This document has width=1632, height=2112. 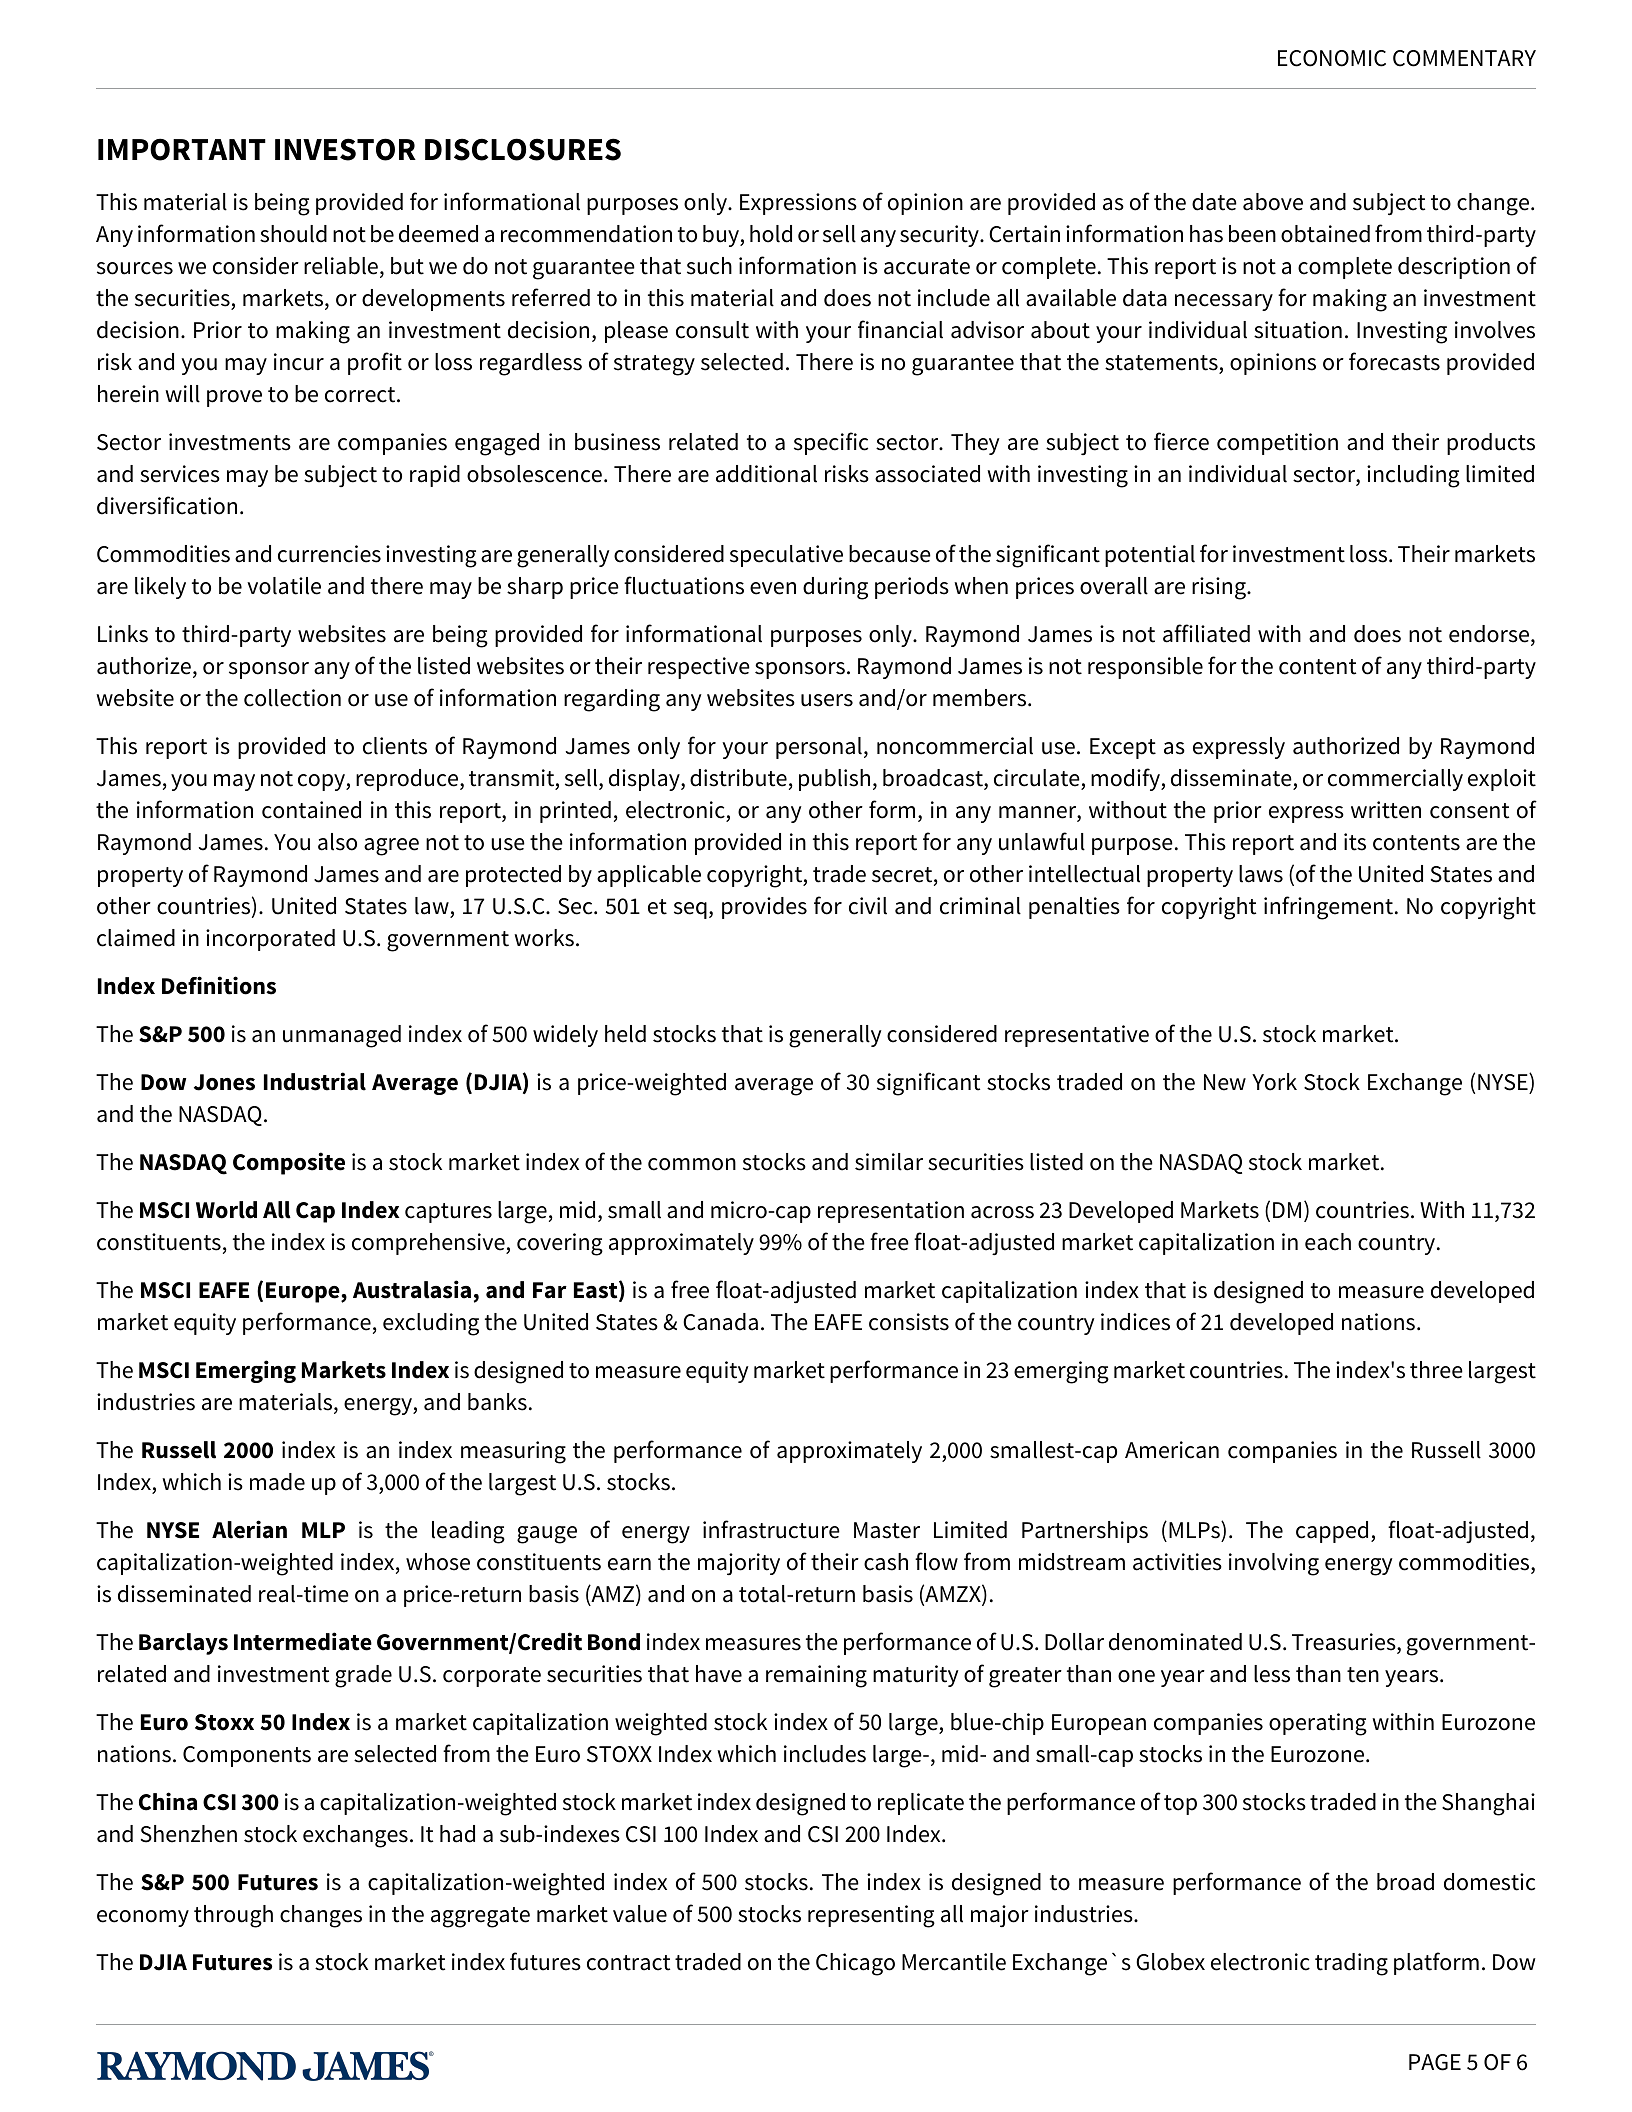 I want to click on York, so click(x=1274, y=1082).
